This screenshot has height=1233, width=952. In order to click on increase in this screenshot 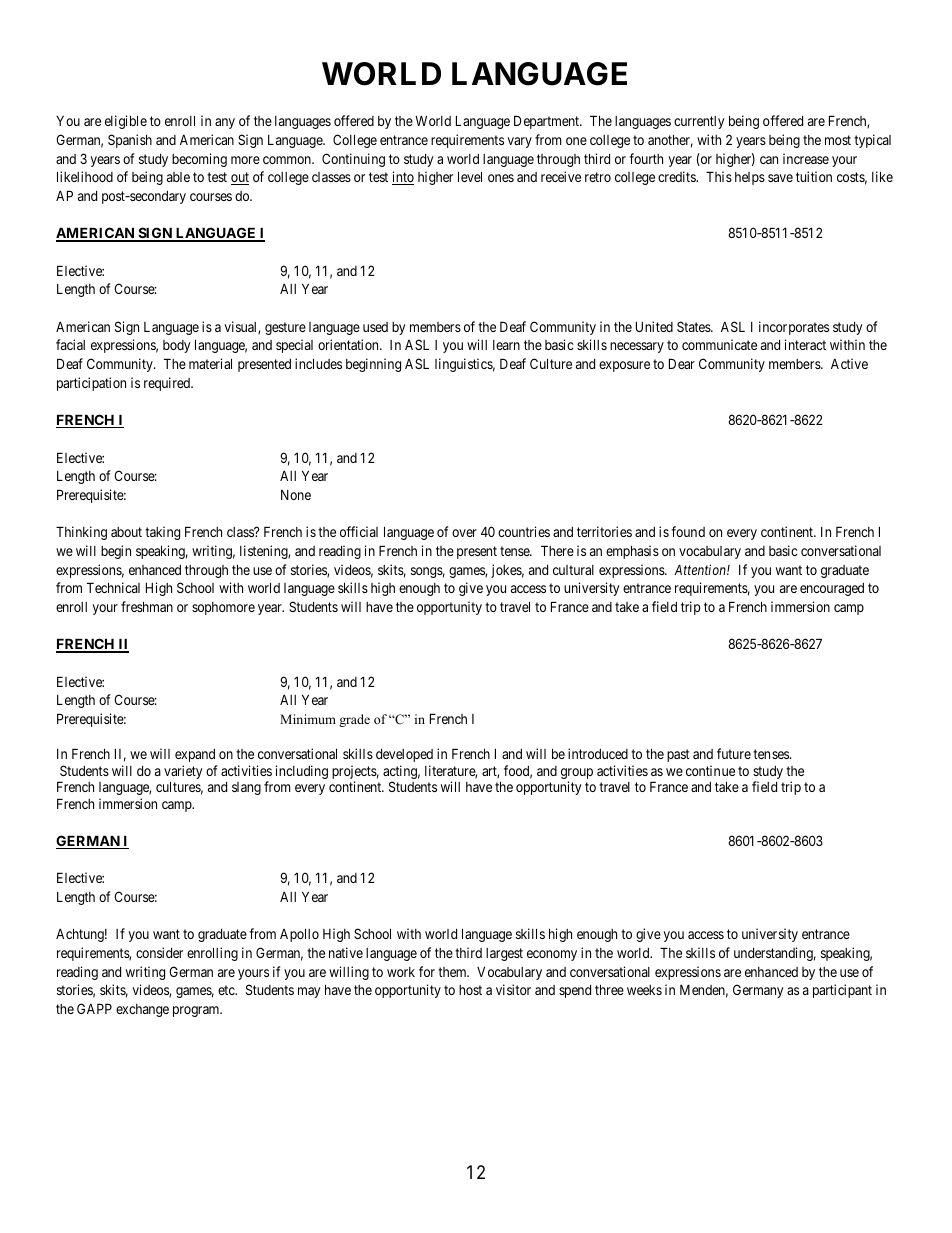, I will do `click(806, 158)`.
